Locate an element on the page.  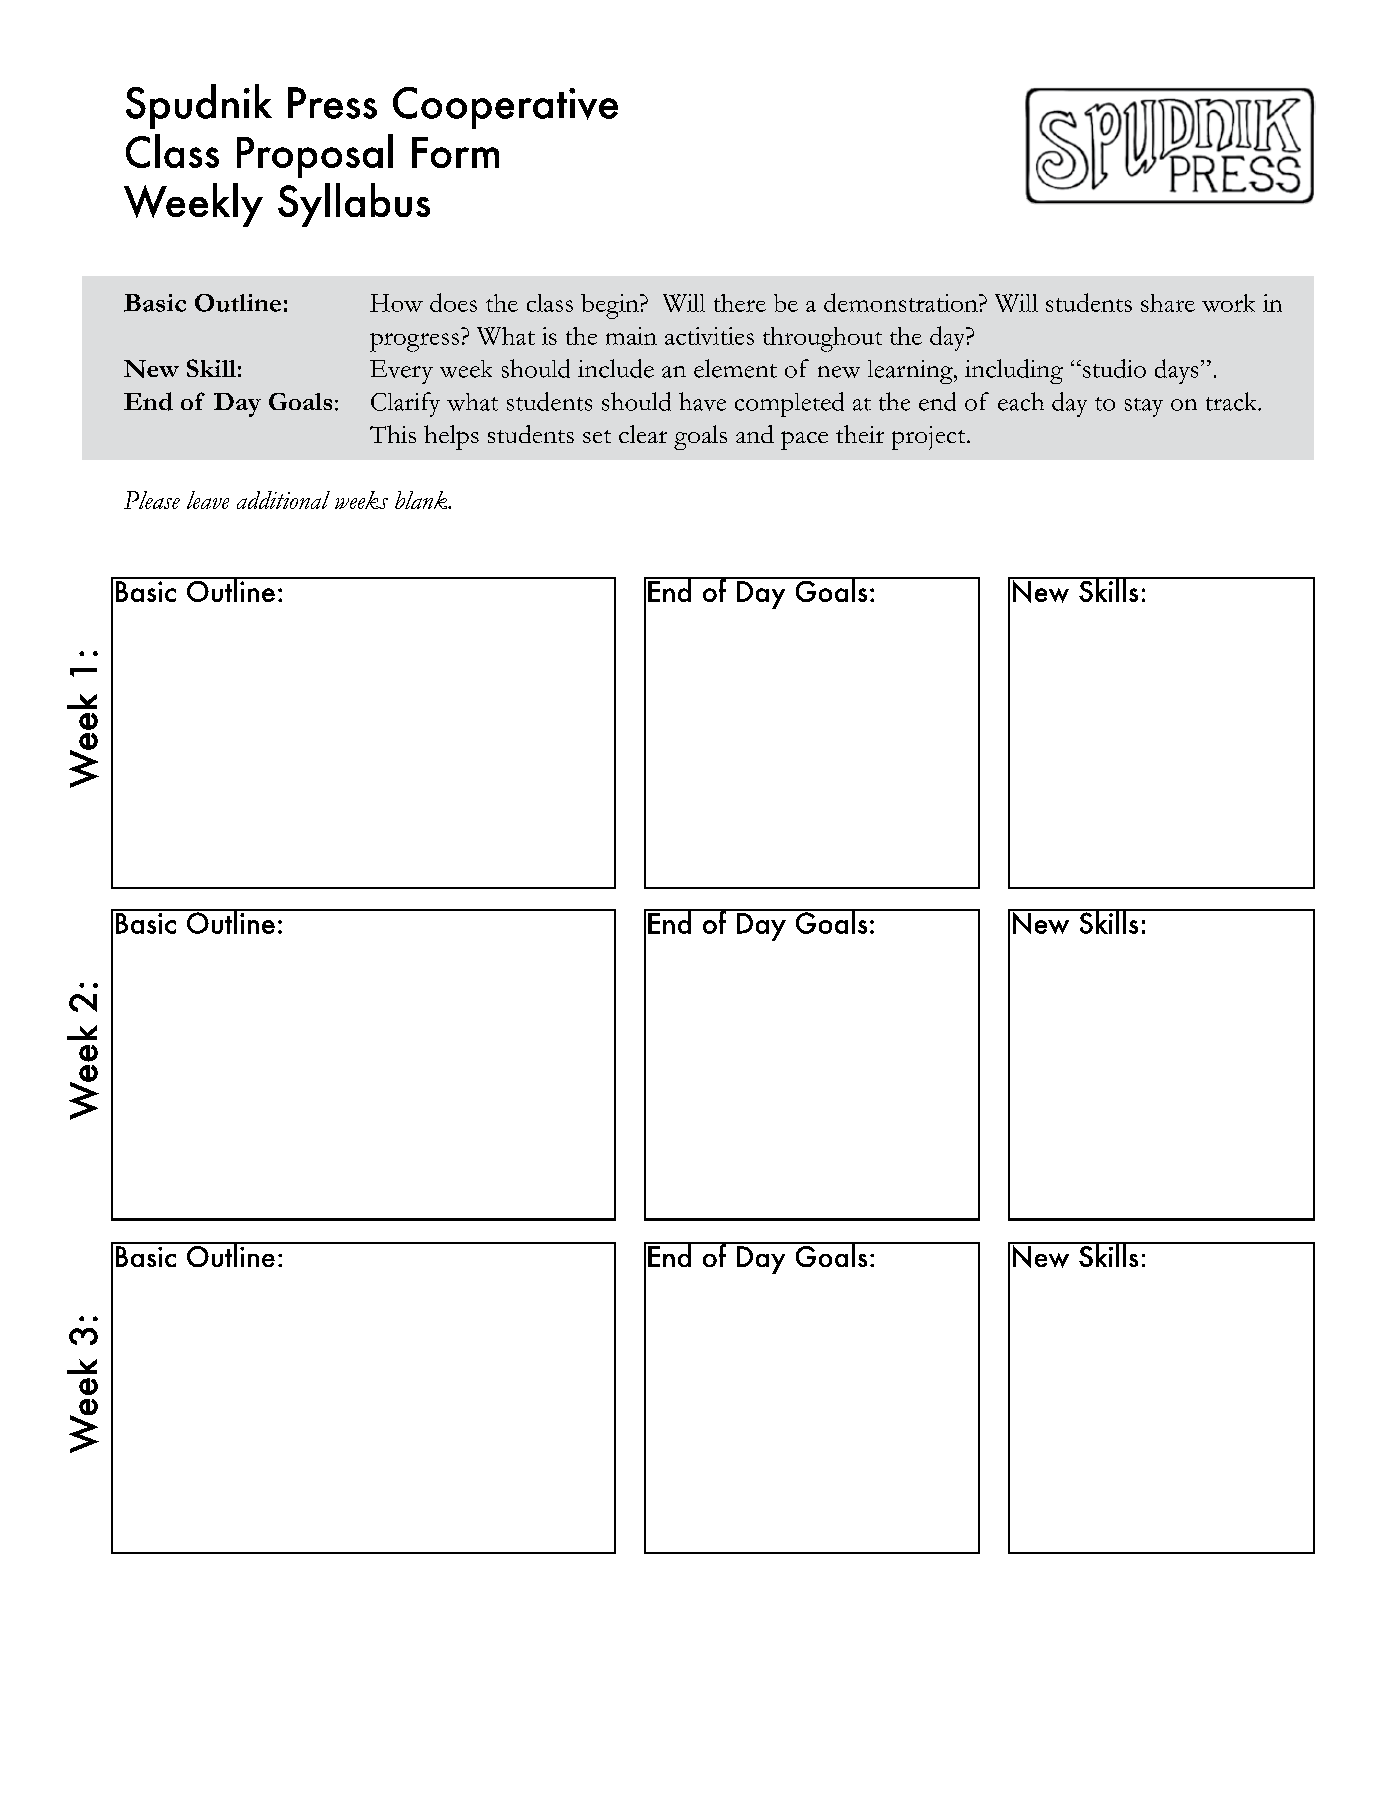
there is located at coordinates (740, 303).
